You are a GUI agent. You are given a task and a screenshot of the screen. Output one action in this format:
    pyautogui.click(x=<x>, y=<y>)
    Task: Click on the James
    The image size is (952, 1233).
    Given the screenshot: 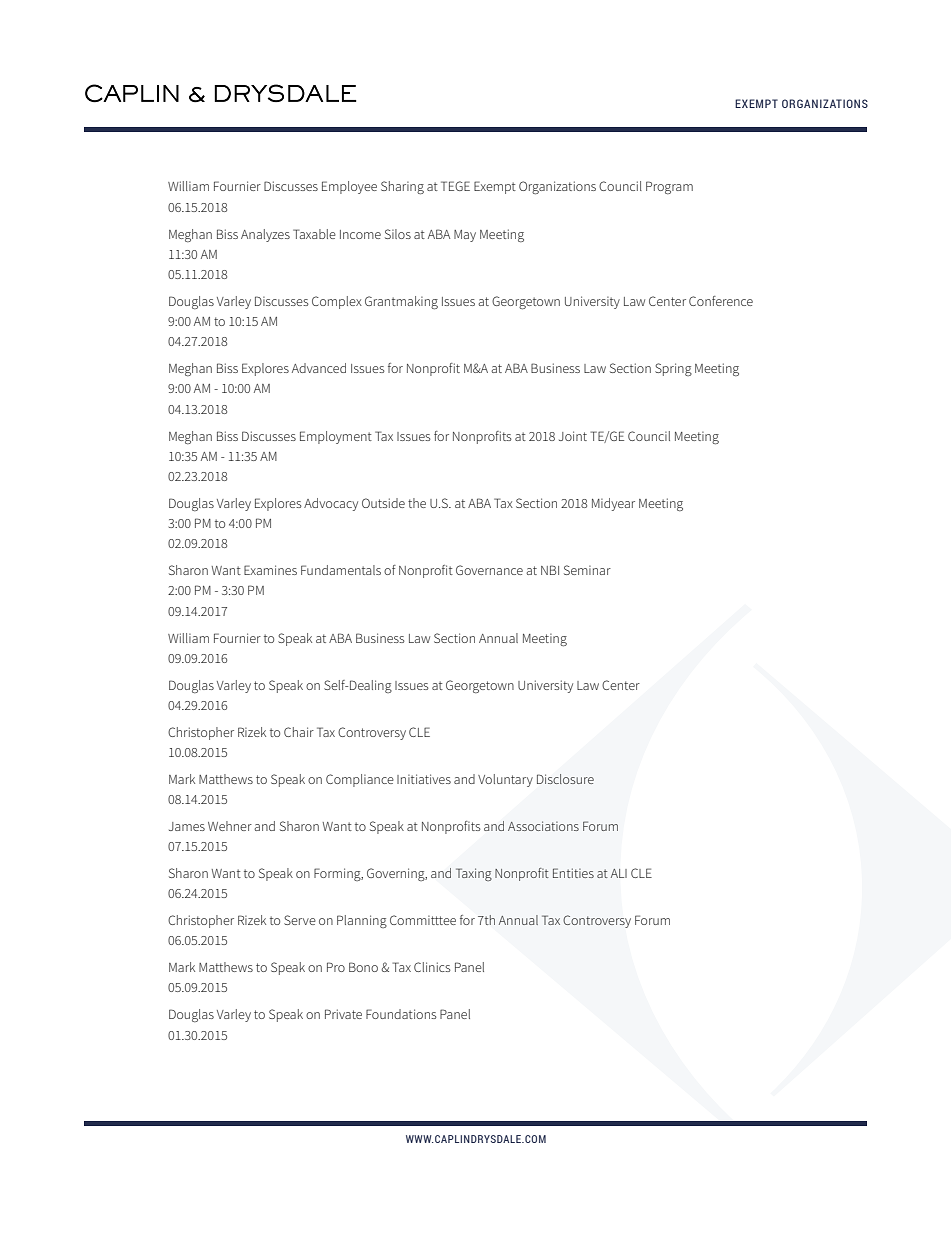 What is the action you would take?
    pyautogui.click(x=187, y=826)
